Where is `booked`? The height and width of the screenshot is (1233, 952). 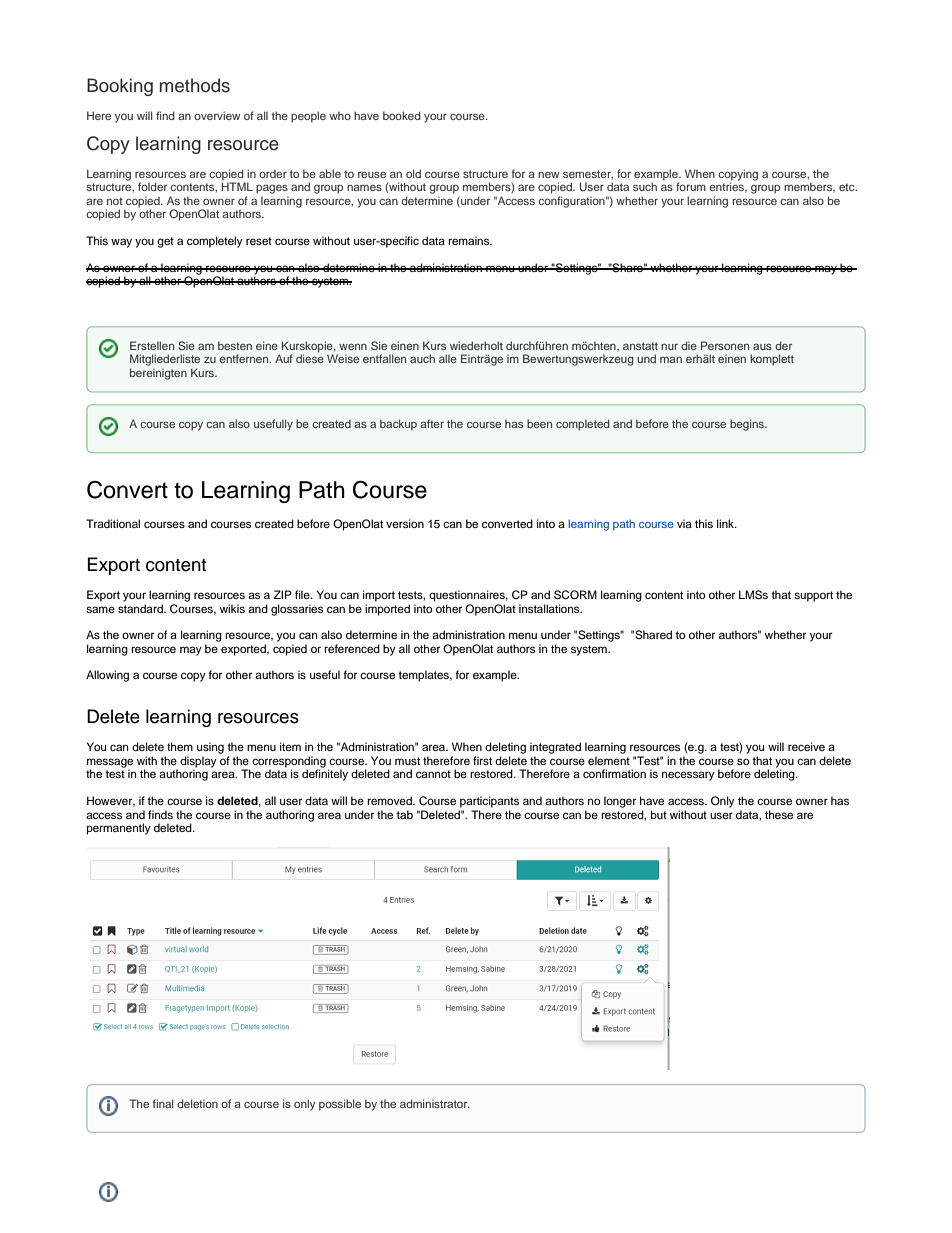 booked is located at coordinates (402, 115).
